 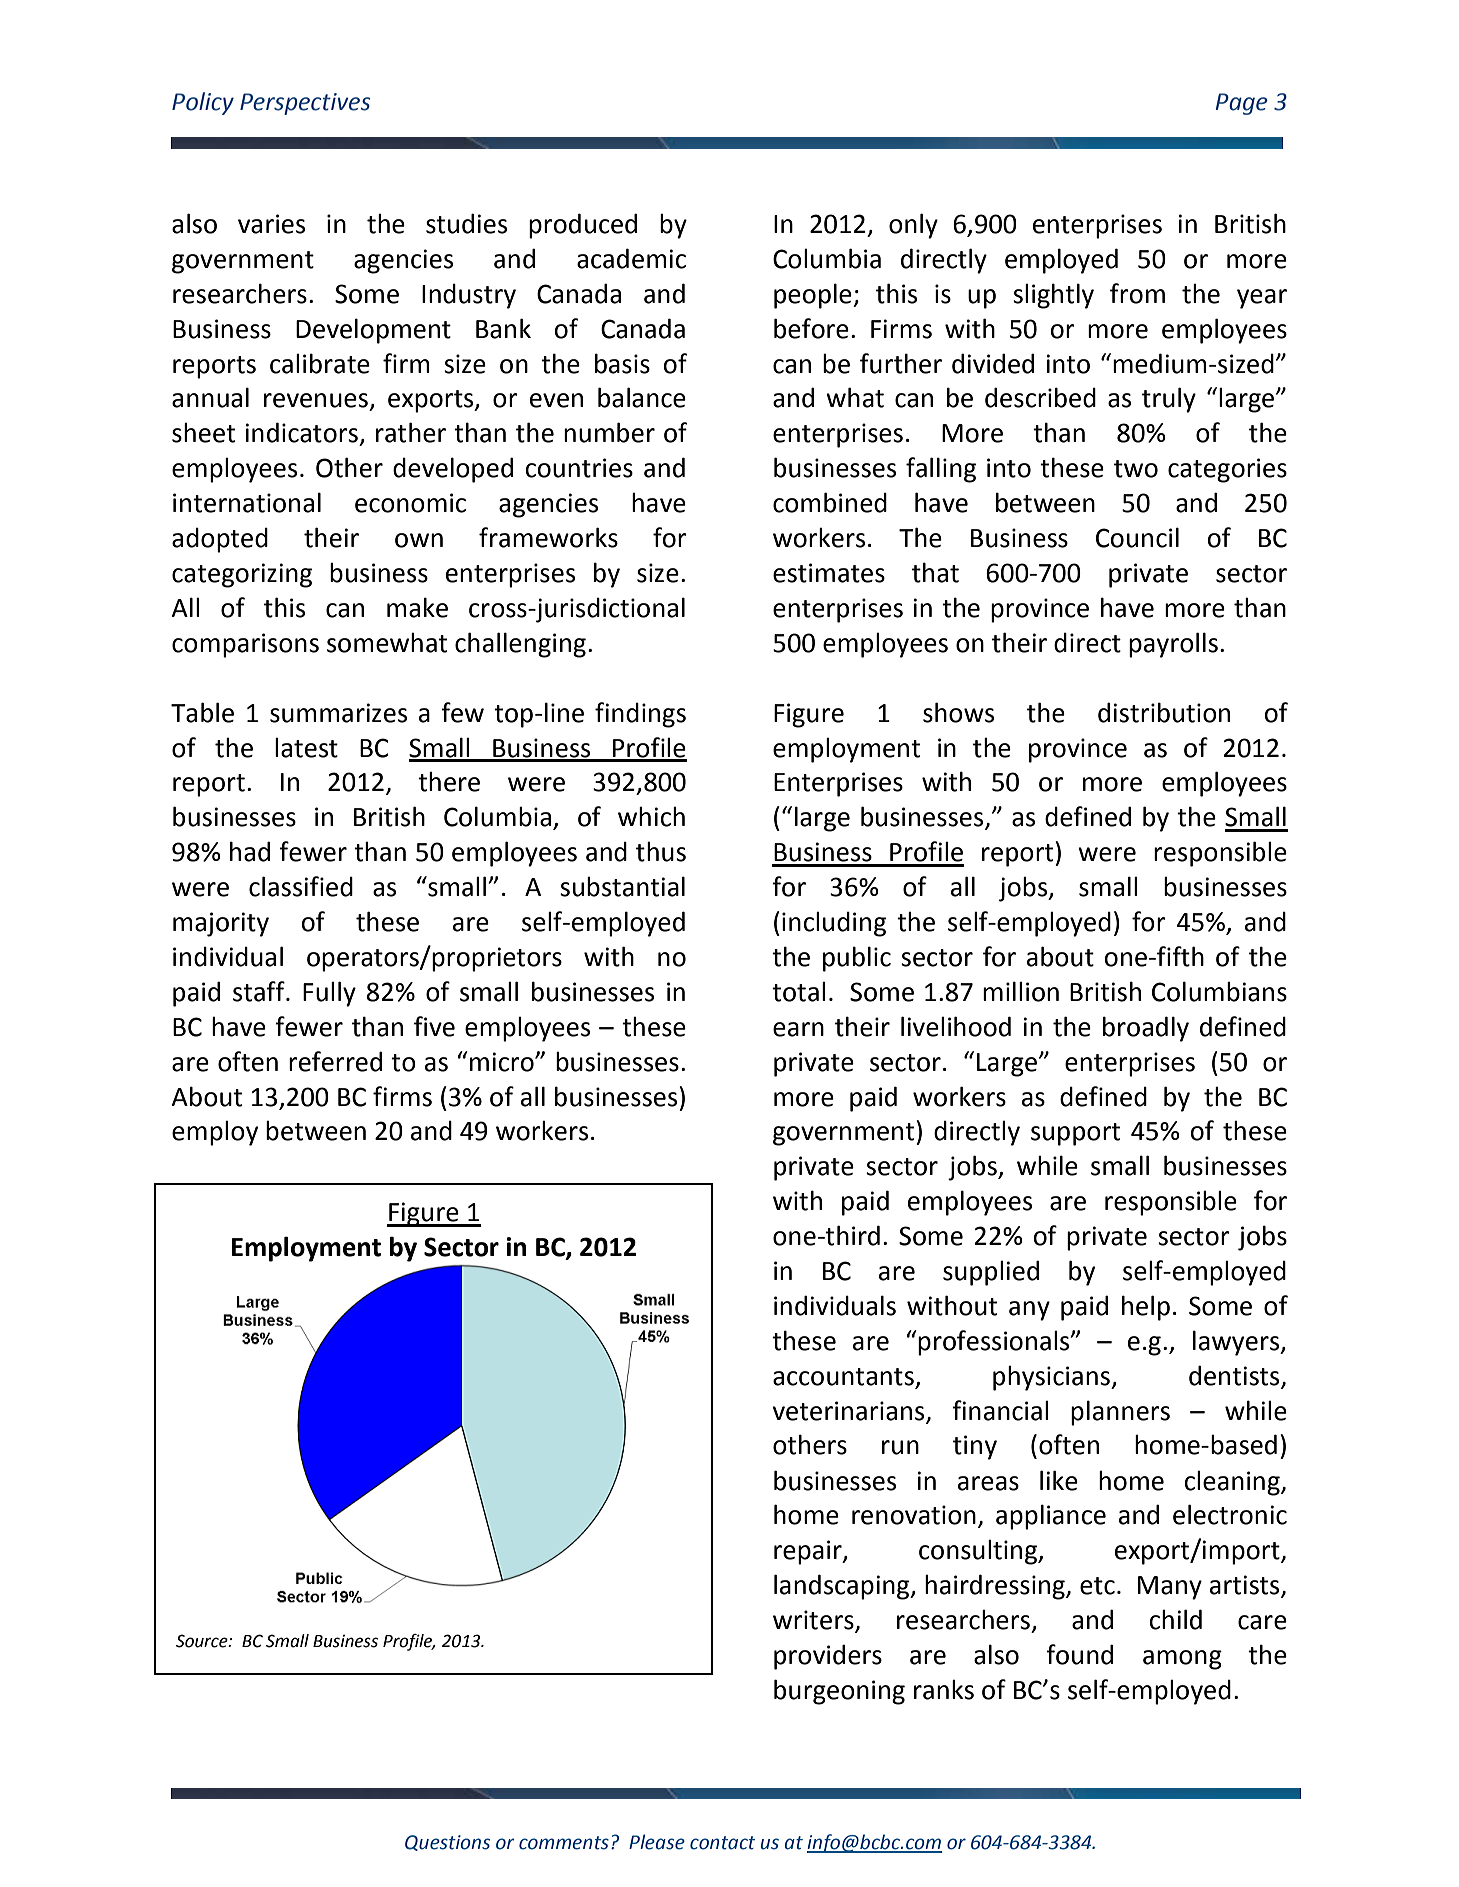 I want to click on broadly, so click(x=1146, y=1029).
